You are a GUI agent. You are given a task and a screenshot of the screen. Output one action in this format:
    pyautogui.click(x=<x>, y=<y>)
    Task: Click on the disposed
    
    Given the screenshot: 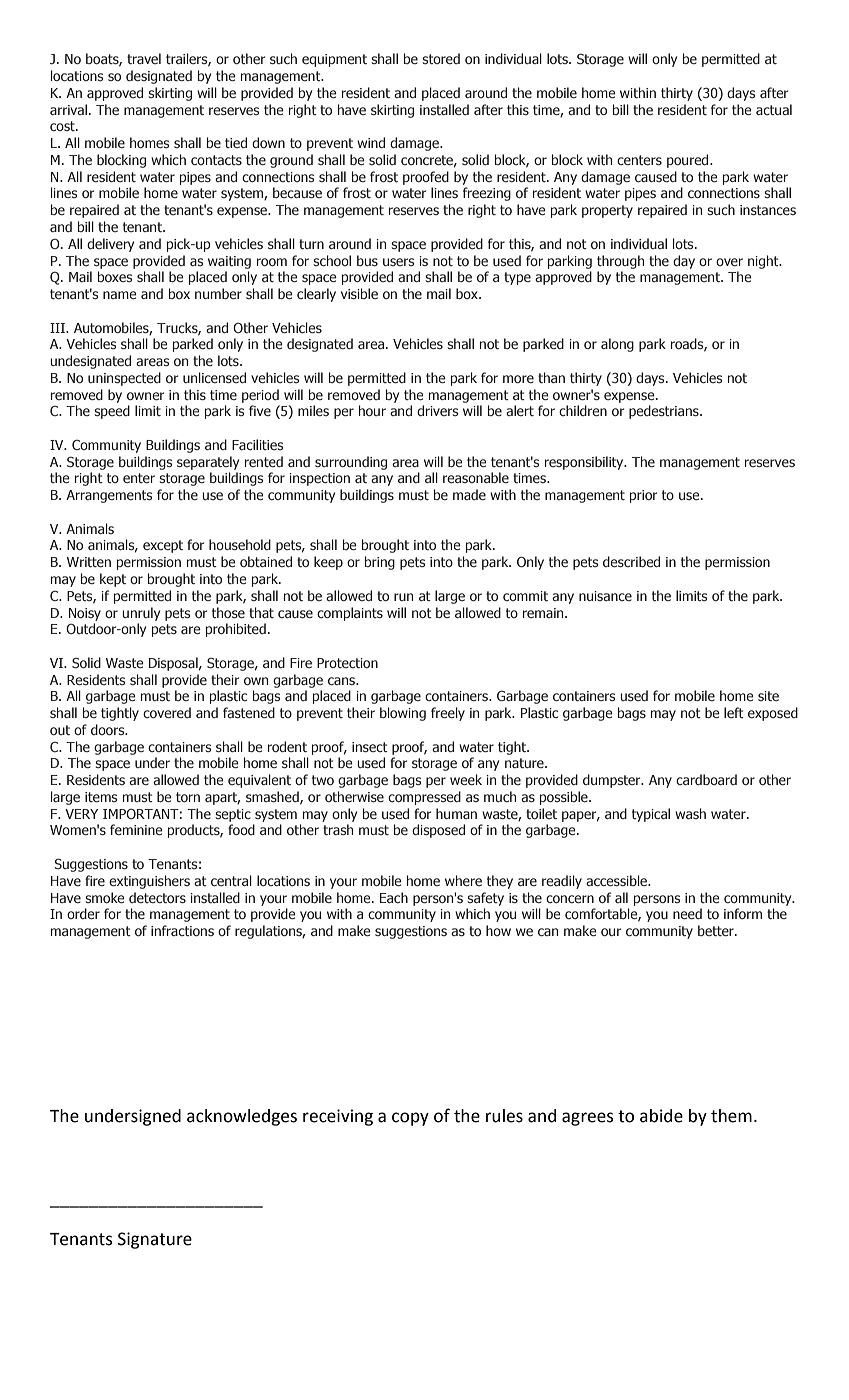 What is the action you would take?
    pyautogui.click(x=438, y=831)
